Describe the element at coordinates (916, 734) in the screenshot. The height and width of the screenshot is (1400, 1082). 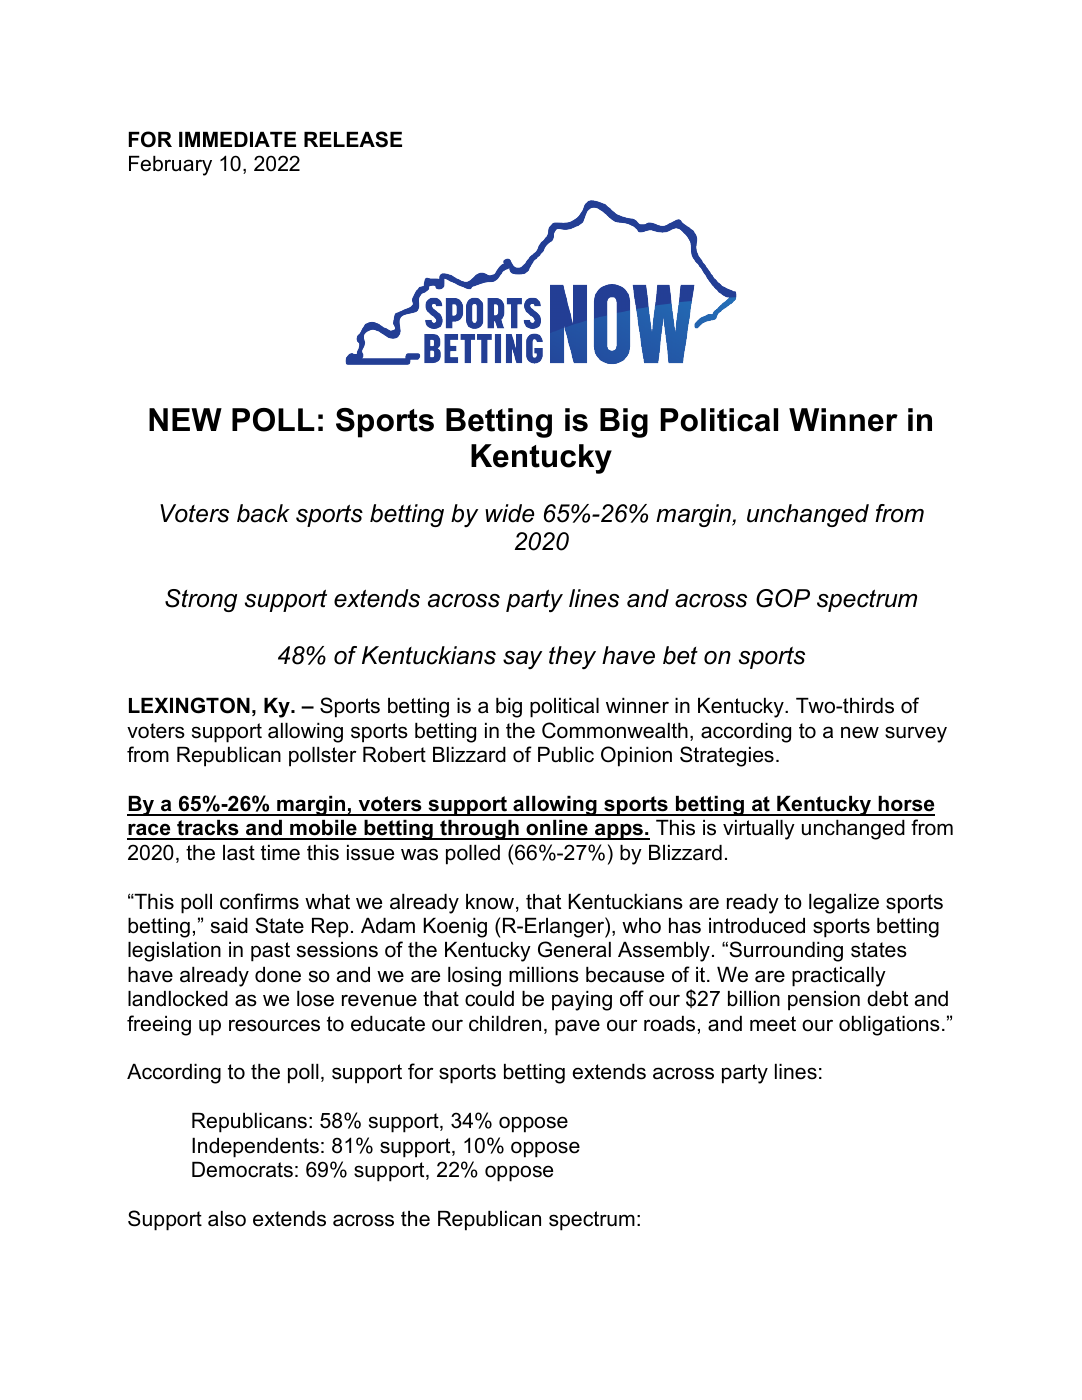
I see `survey` at that location.
